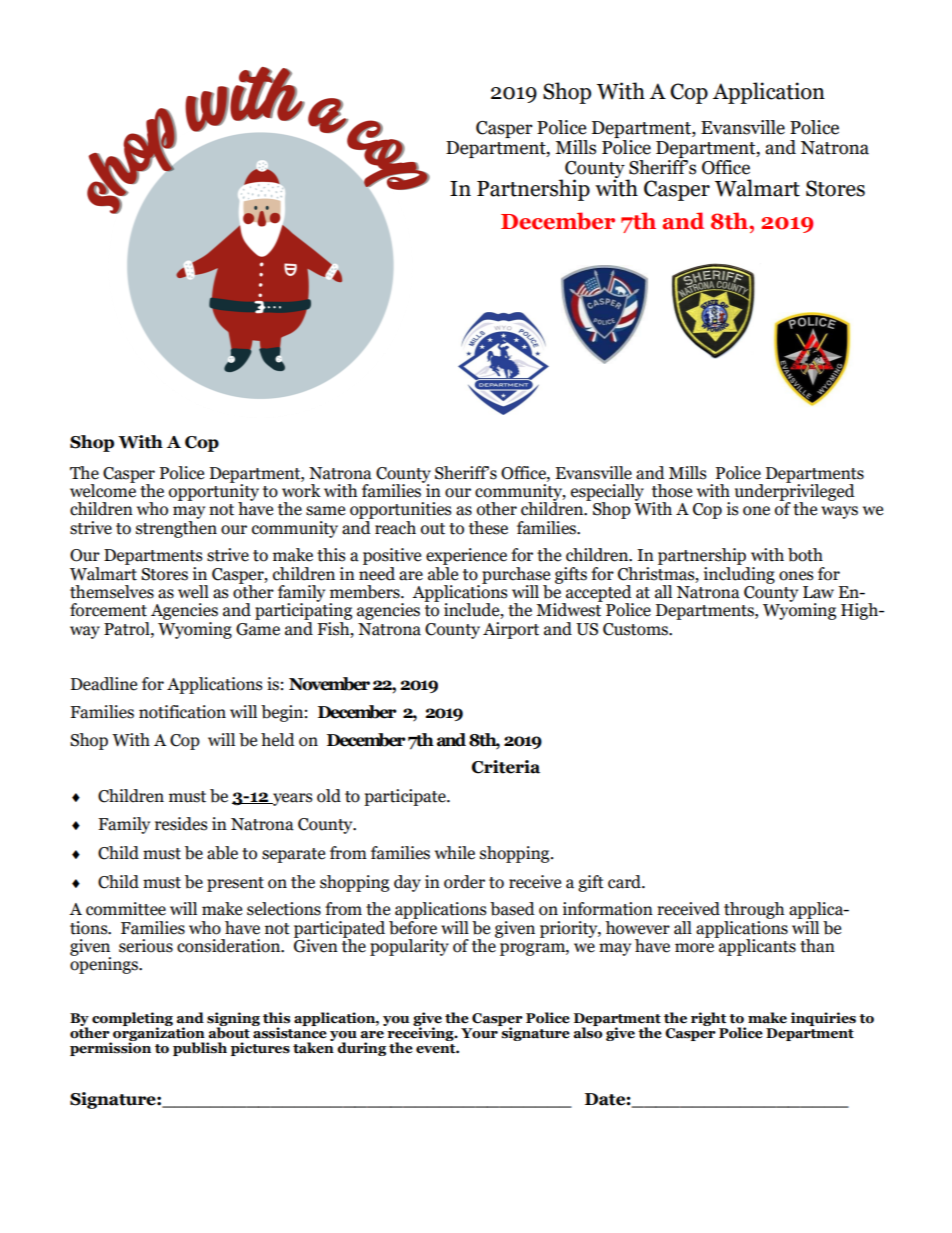 The height and width of the screenshot is (1233, 952). What do you see at coordinates (278, 740) in the screenshot?
I see `held` at bounding box center [278, 740].
